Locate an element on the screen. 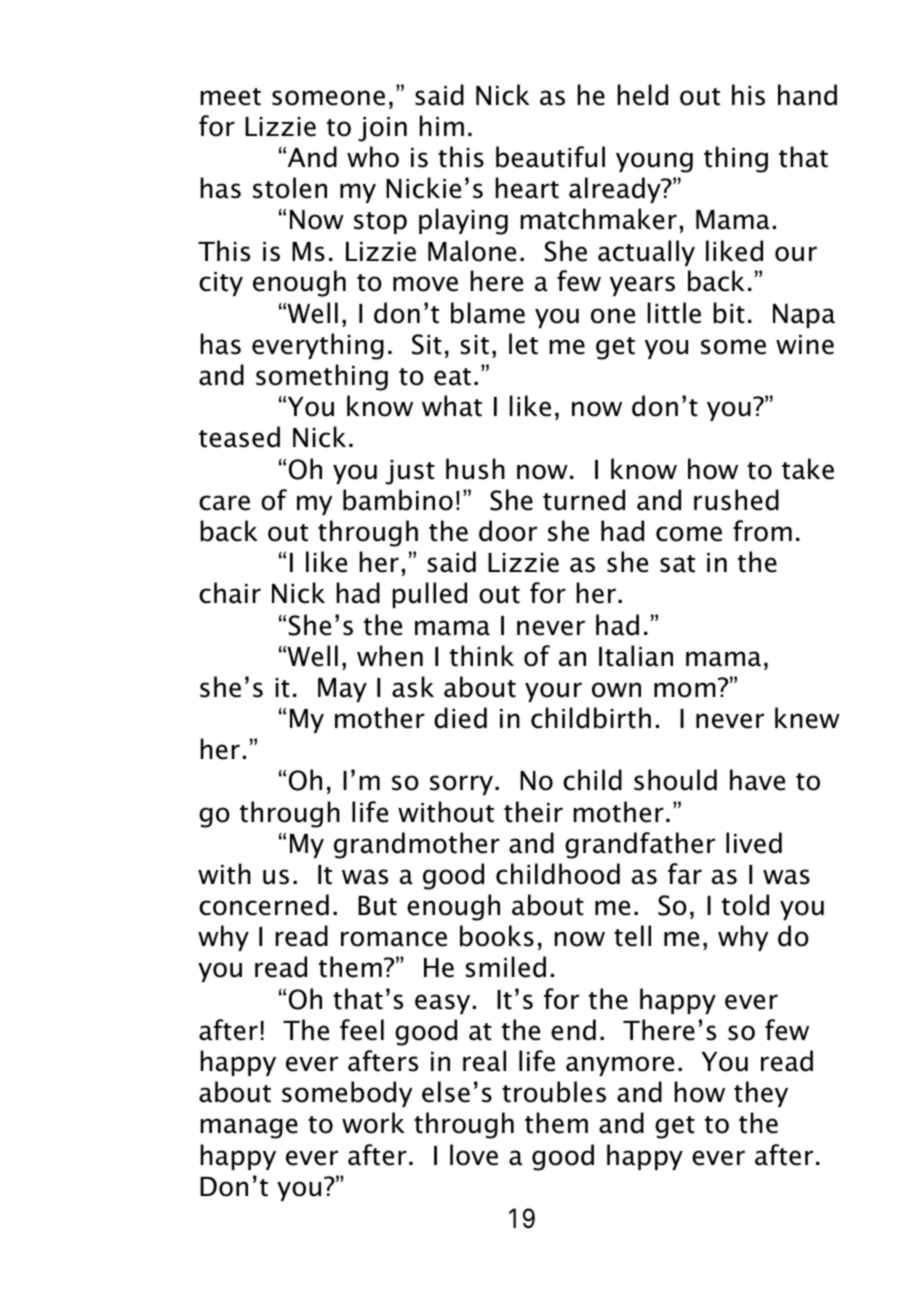 This screenshot has height=1313, width=924. they is located at coordinates (761, 1094).
